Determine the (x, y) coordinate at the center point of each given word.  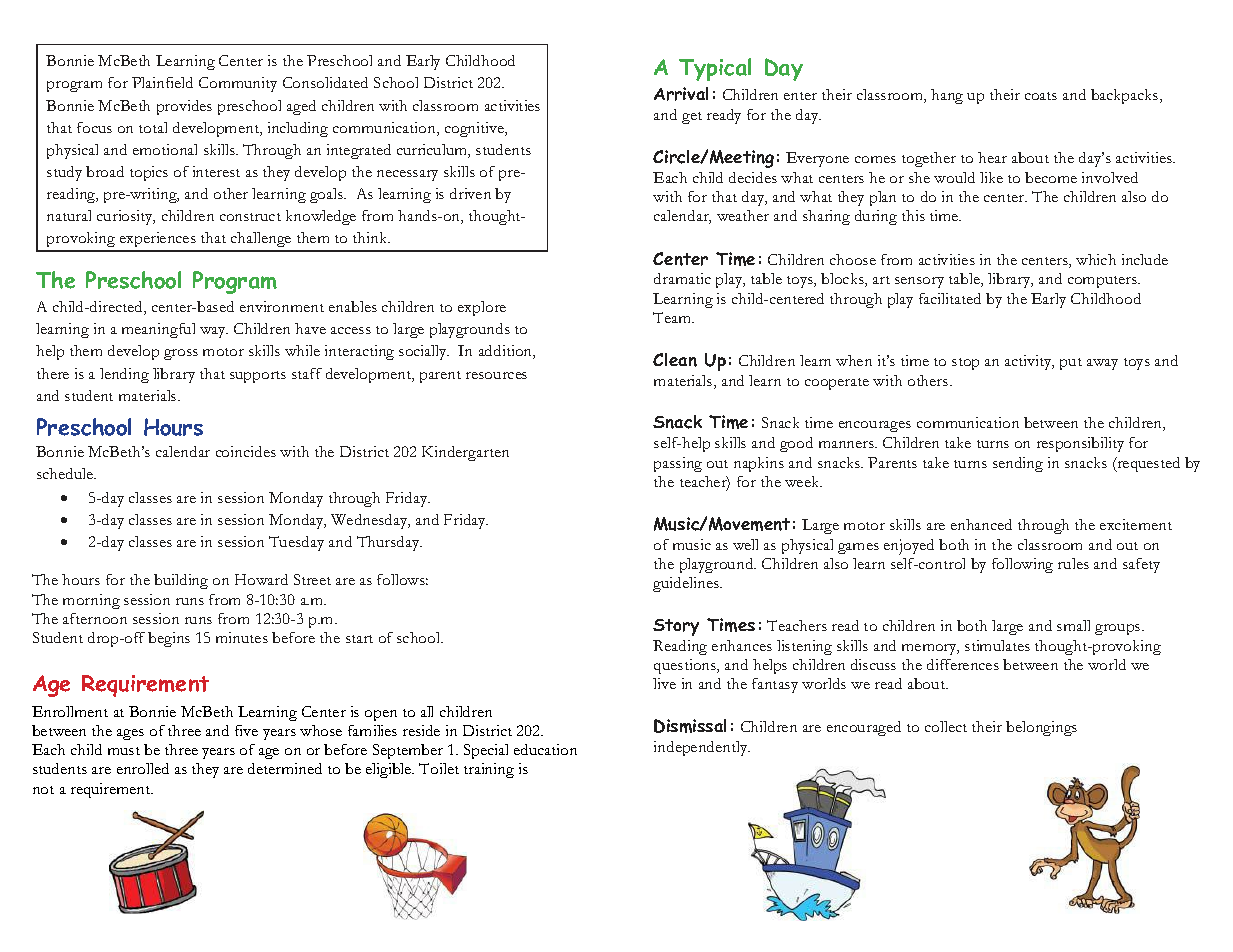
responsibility (1080, 444)
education (545, 749)
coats (1041, 96)
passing (678, 464)
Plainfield (162, 82)
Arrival (681, 94)
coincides (246, 451)
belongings (1041, 728)
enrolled (143, 768)
